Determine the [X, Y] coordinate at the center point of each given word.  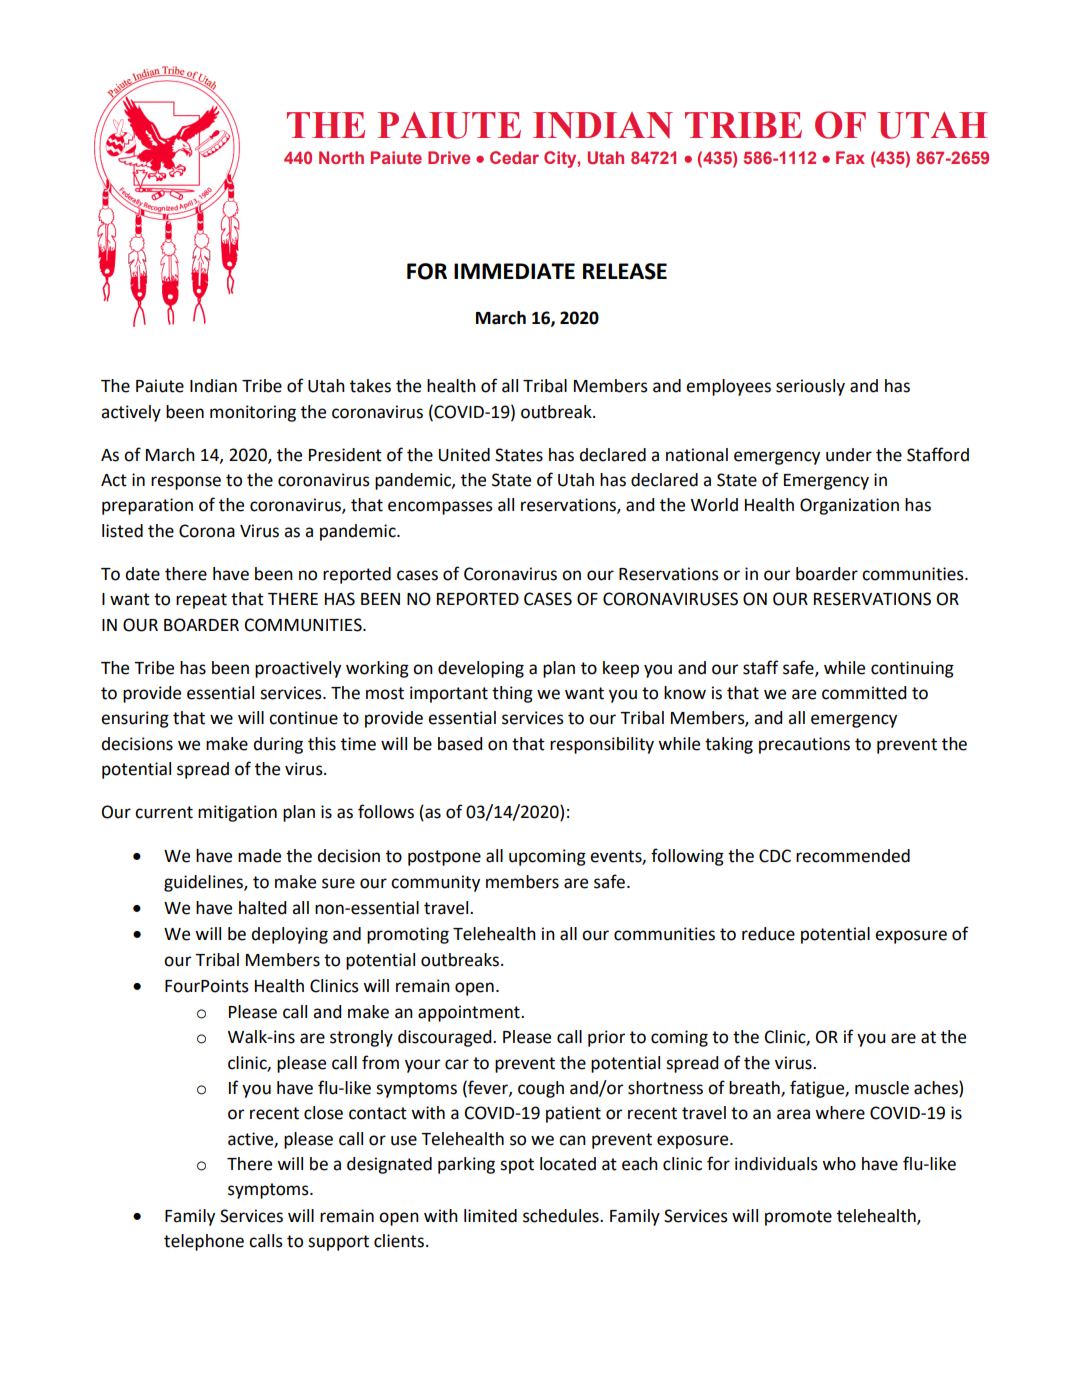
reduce [768, 934]
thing [512, 694]
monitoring [253, 413]
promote [798, 1218]
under [849, 455]
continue [303, 718]
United [464, 455]
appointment [470, 1013]
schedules [562, 1216]
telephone [204, 1242]
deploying [289, 935]
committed [864, 693]
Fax [850, 157]
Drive [449, 157]
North [341, 157]
